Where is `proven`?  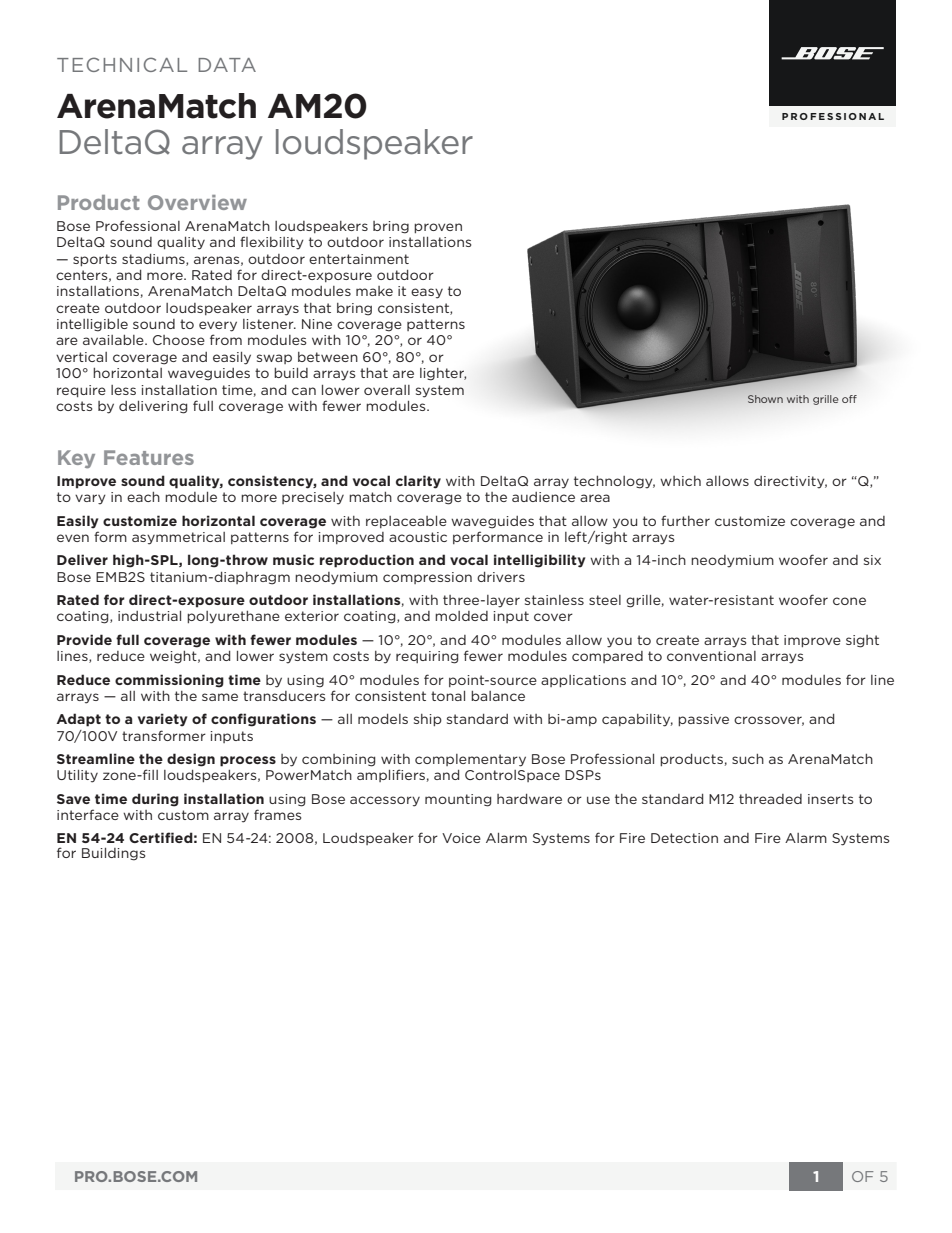 proven is located at coordinates (438, 228).
